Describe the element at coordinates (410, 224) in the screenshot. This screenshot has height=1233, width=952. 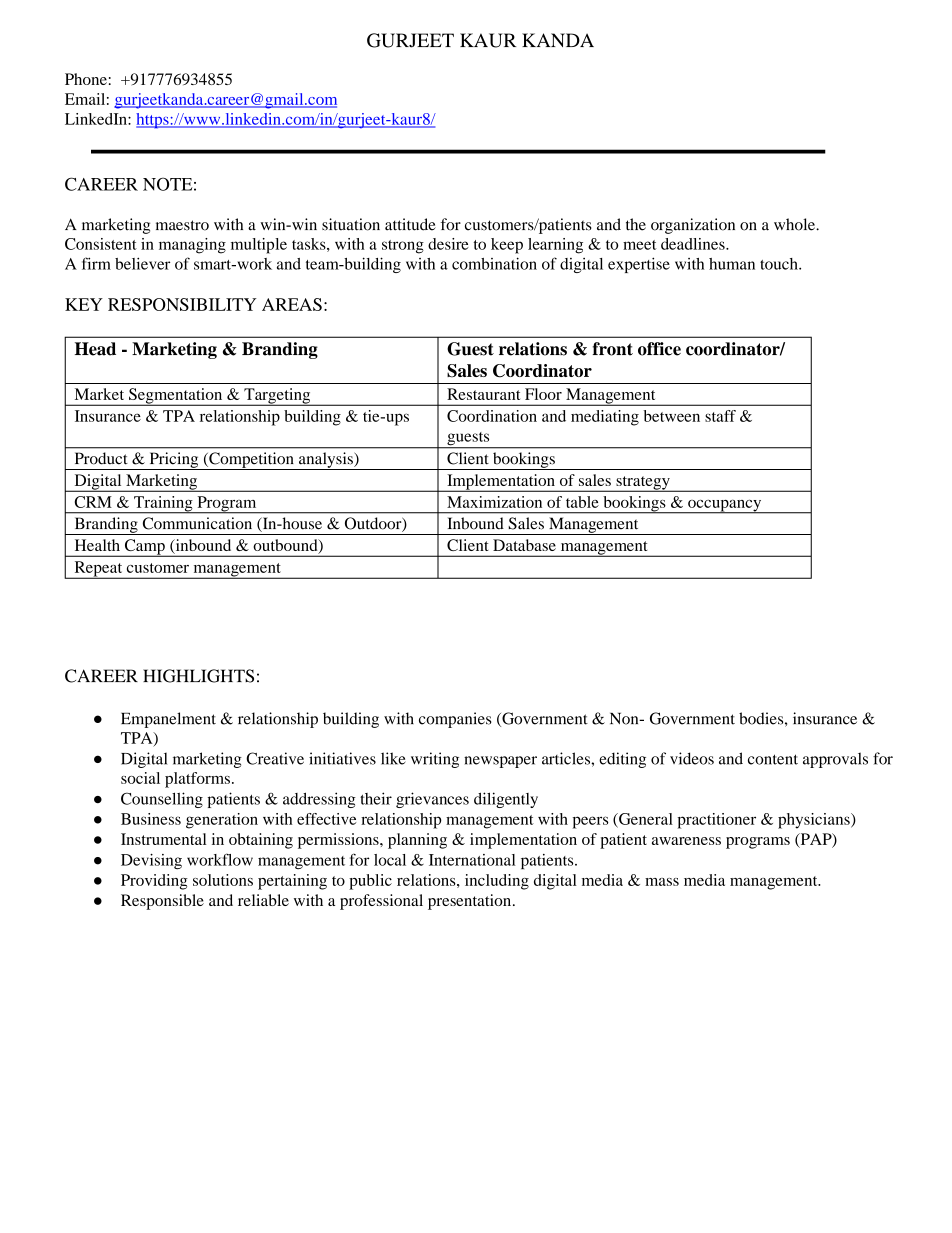
I see `attitude` at that location.
